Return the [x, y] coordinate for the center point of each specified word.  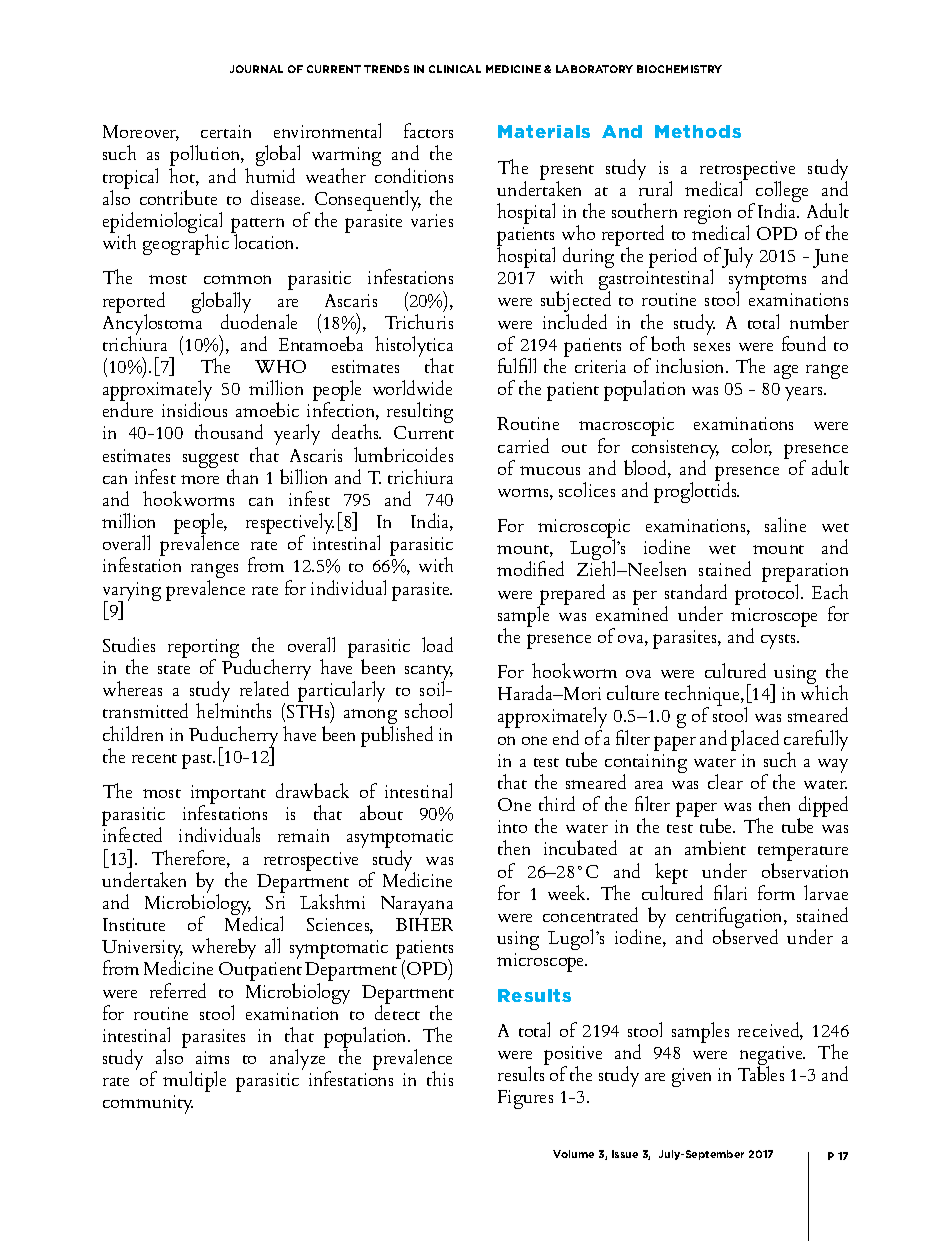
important [228, 796]
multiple [194, 1081]
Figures [525, 1099]
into [512, 826]
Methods [698, 131]
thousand [229, 431]
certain [226, 131]
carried [523, 445]
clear [725, 781]
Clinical [455, 69]
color [752, 447]
